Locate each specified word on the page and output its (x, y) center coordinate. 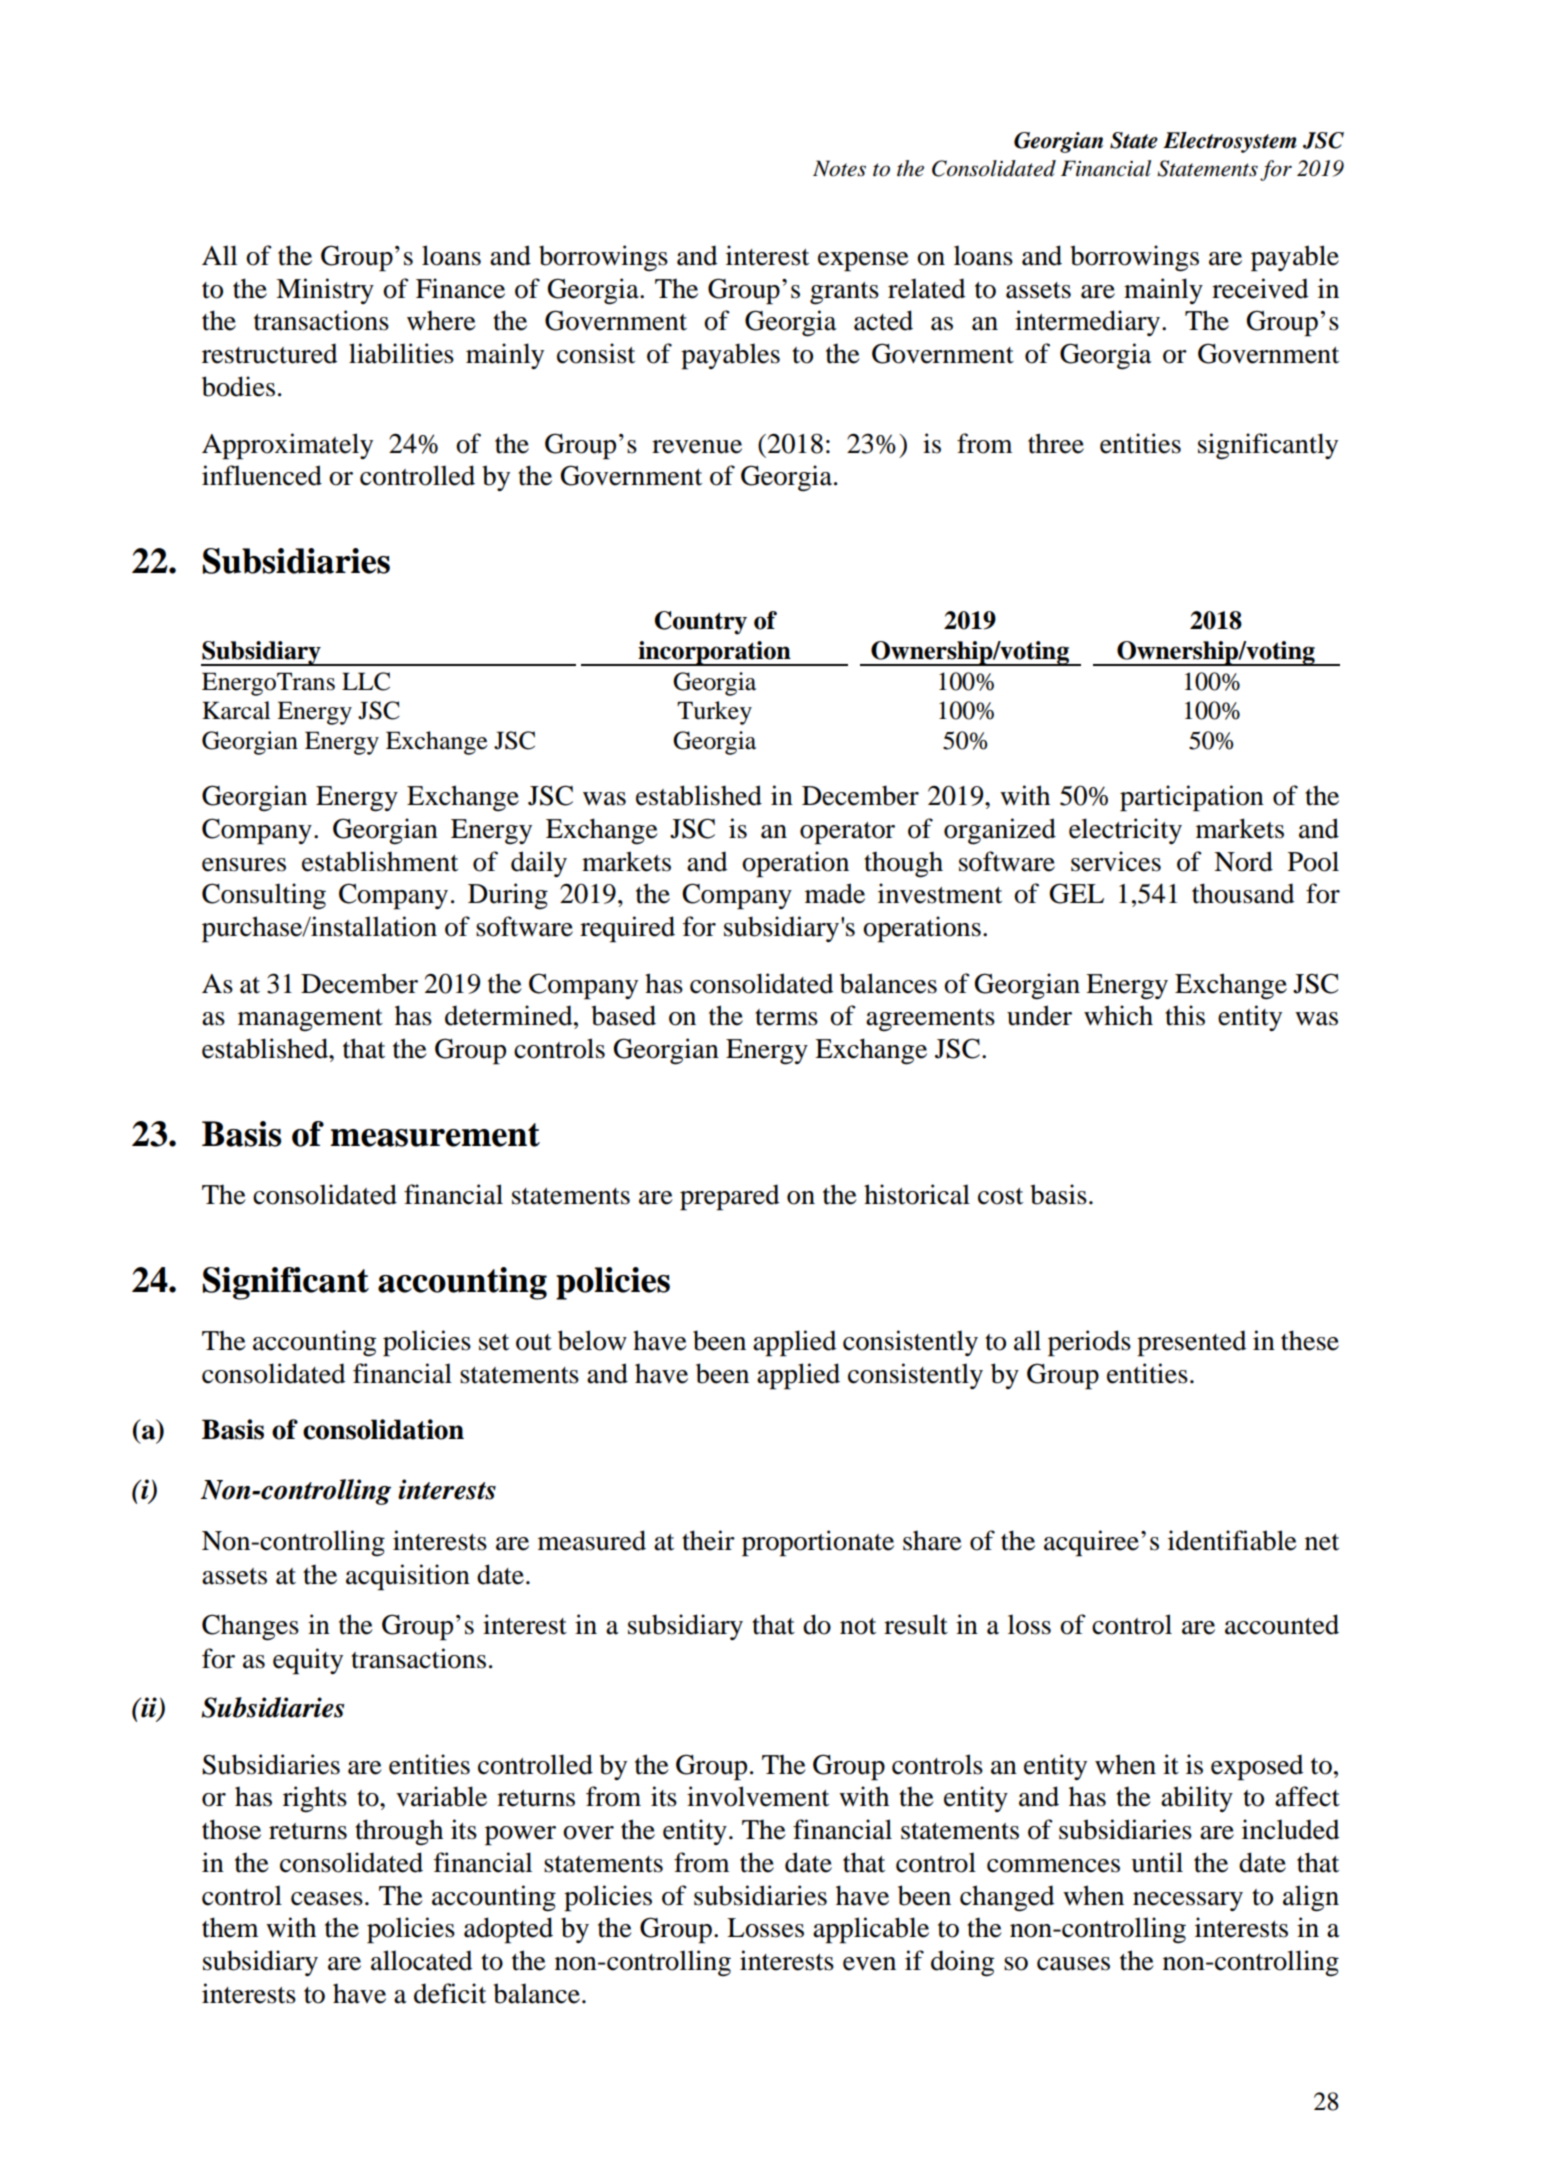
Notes (839, 168)
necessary (1188, 1901)
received (1260, 288)
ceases (327, 1899)
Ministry (325, 291)
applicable (871, 1930)
